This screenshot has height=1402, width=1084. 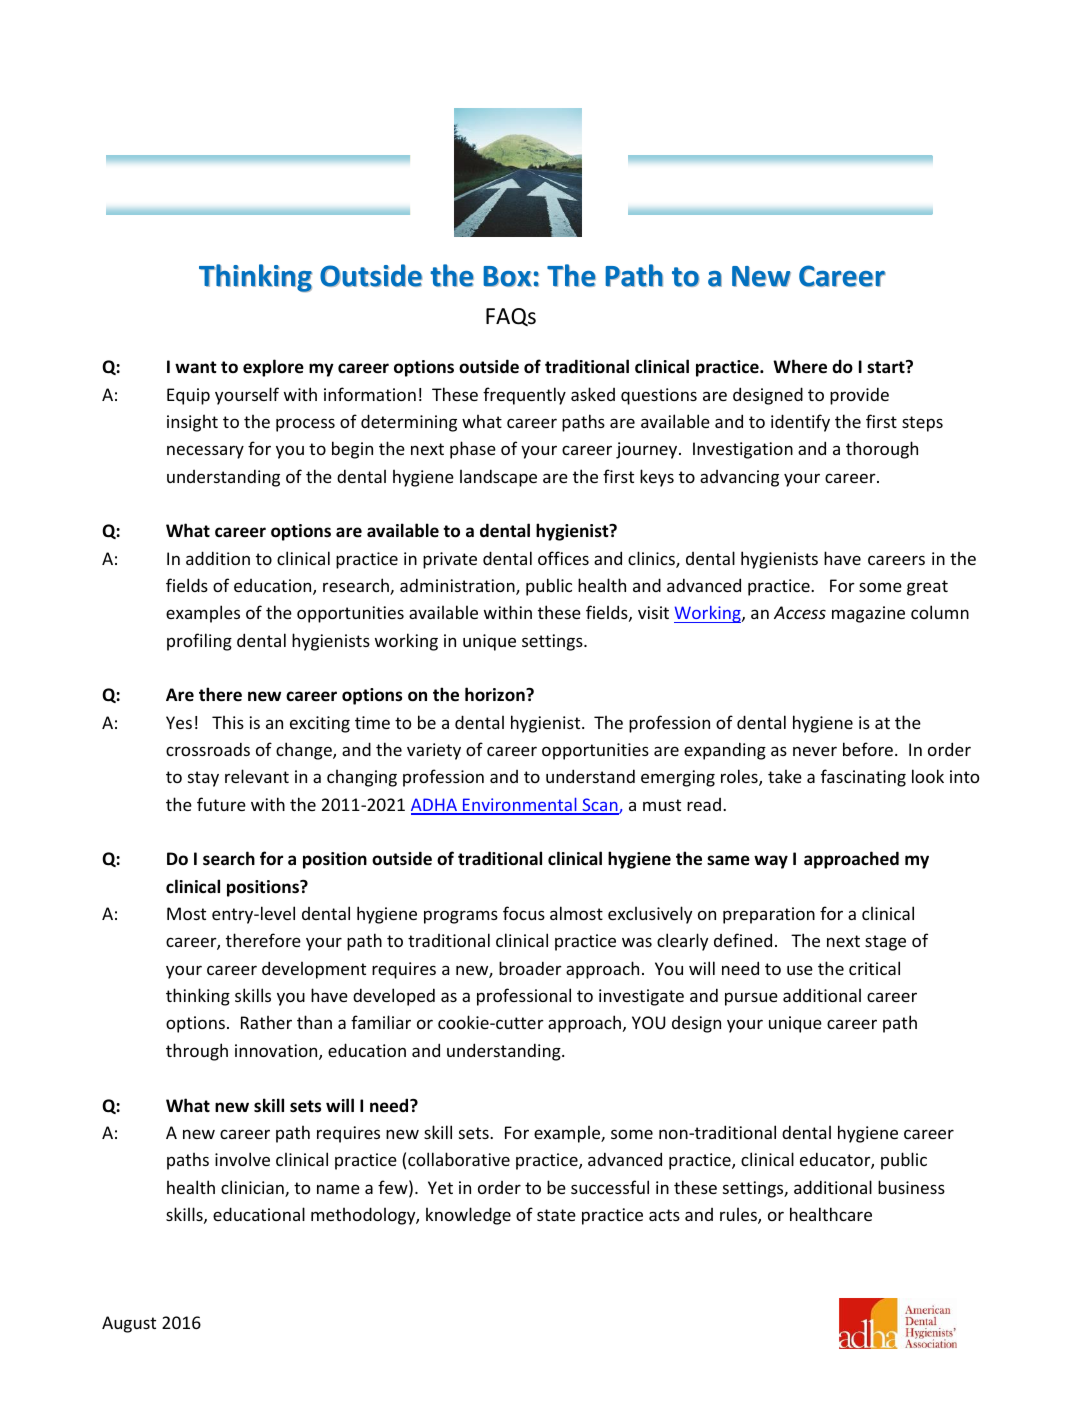 What do you see at coordinates (927, 588) in the screenshot?
I see `great` at bounding box center [927, 588].
